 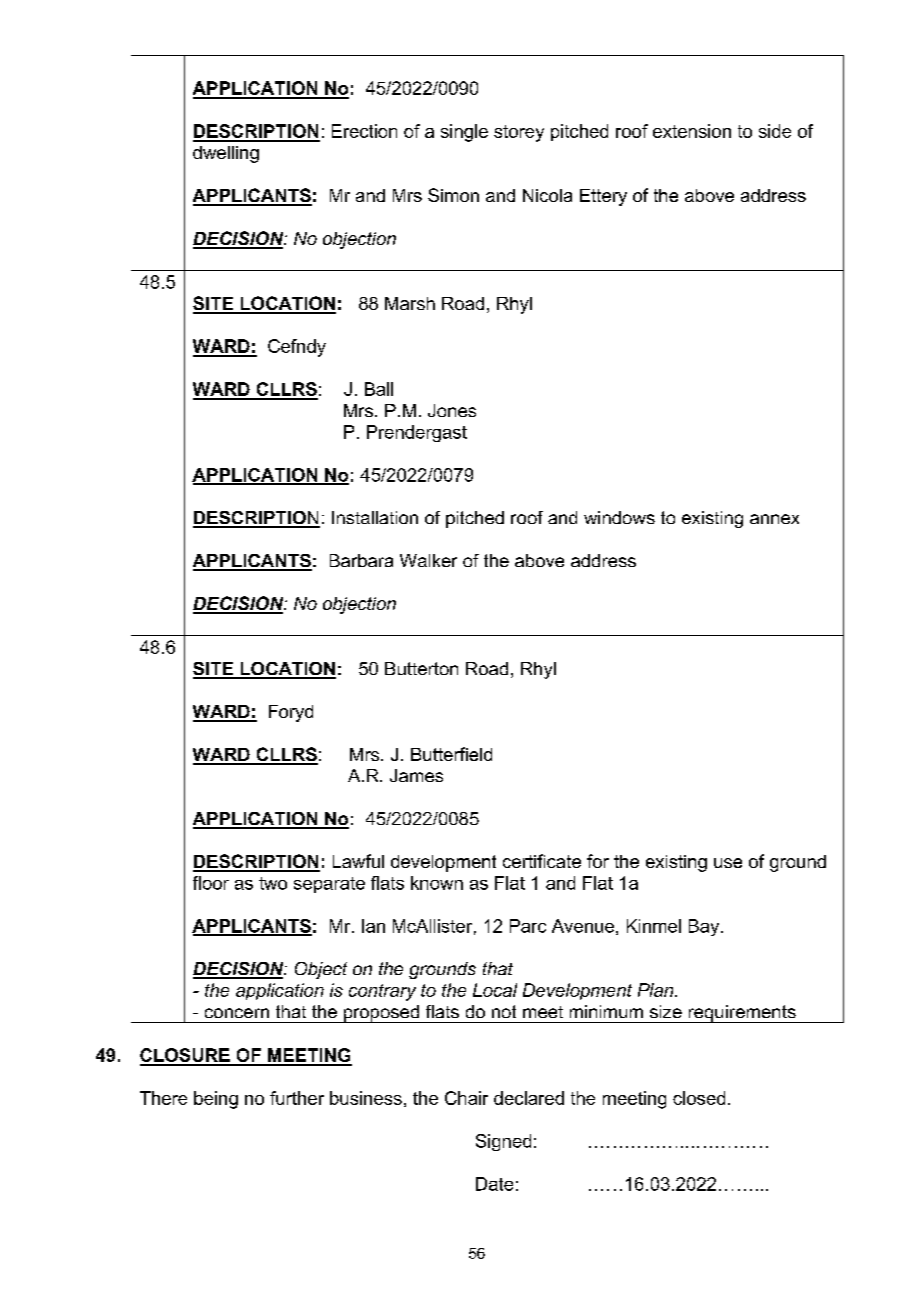 I want to click on Butterfield, so click(x=451, y=754).
